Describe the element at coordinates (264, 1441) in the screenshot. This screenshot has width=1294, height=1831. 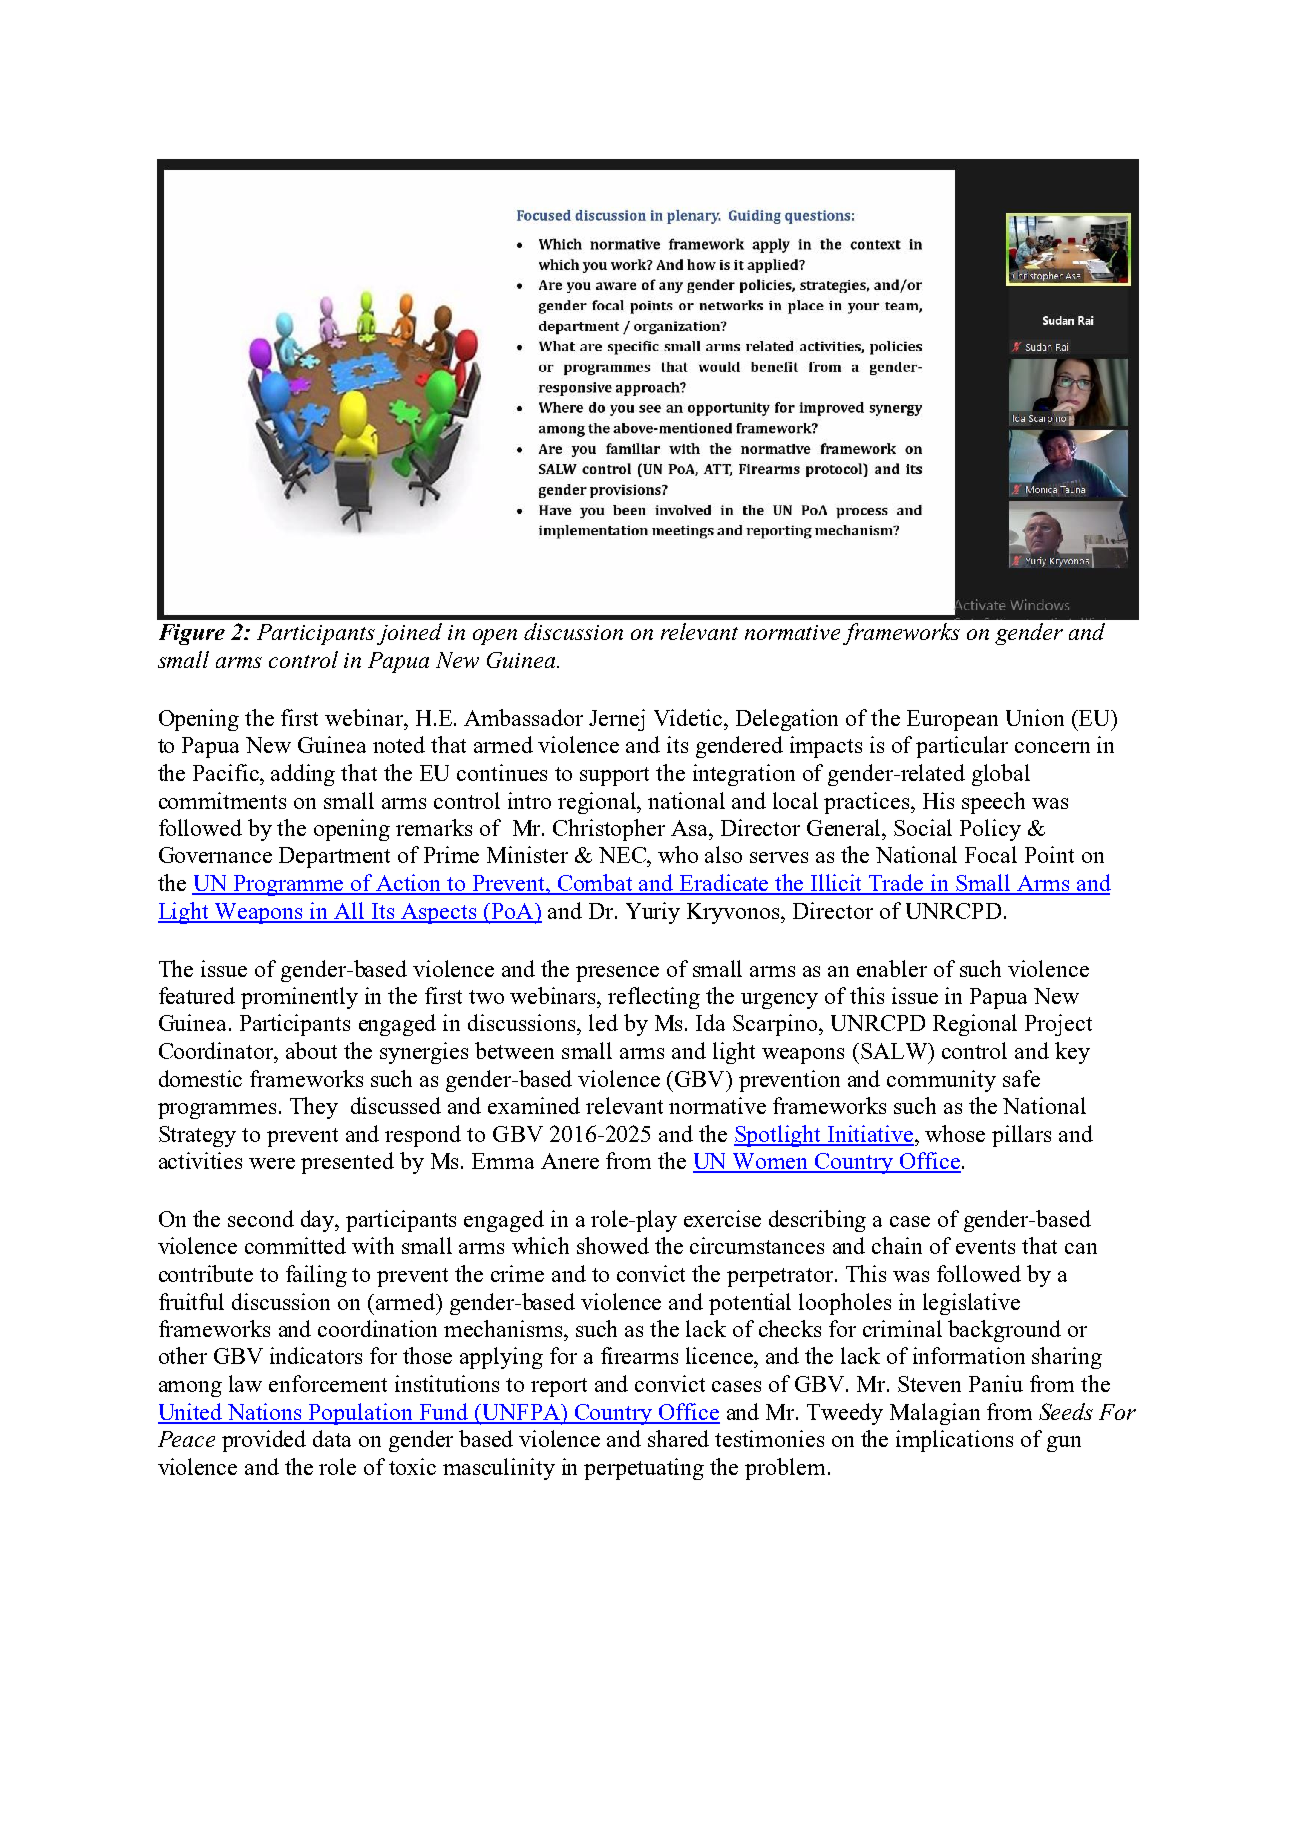
I see `provided` at that location.
